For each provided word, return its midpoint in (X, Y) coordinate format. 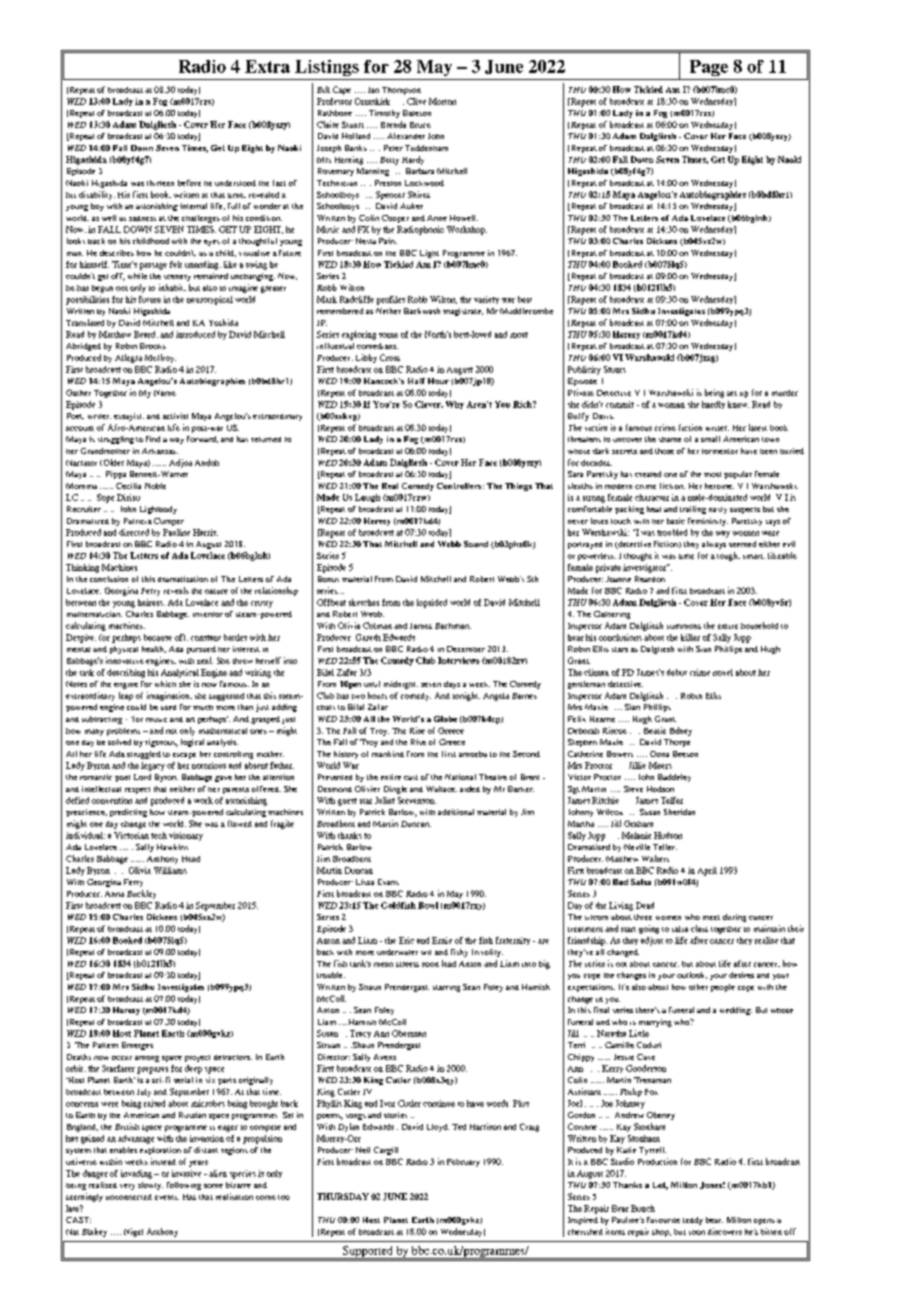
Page (709, 68)
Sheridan (679, 812)
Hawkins (172, 847)
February (463, 1163)
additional (456, 812)
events (167, 1197)
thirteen (160, 183)
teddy (693, 1221)
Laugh (367, 498)
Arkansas (160, 451)
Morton (442, 101)
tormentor (720, 451)
